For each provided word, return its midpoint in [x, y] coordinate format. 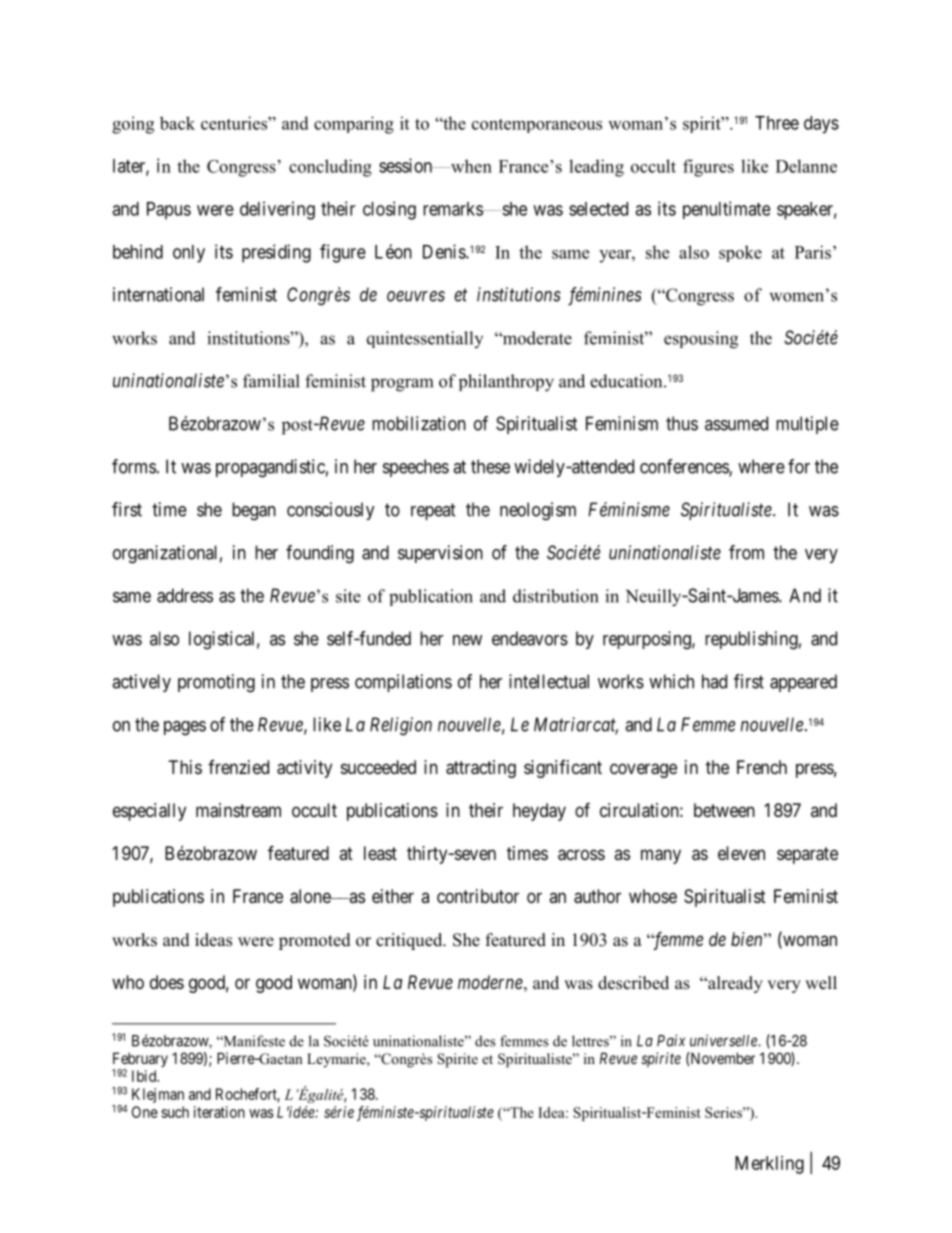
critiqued [410, 941]
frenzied [238, 767]
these [490, 466]
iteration [219, 1112]
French [762, 767]
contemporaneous [537, 126]
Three [777, 123]
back [177, 123]
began [254, 511]
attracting [481, 769]
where [761, 466]
